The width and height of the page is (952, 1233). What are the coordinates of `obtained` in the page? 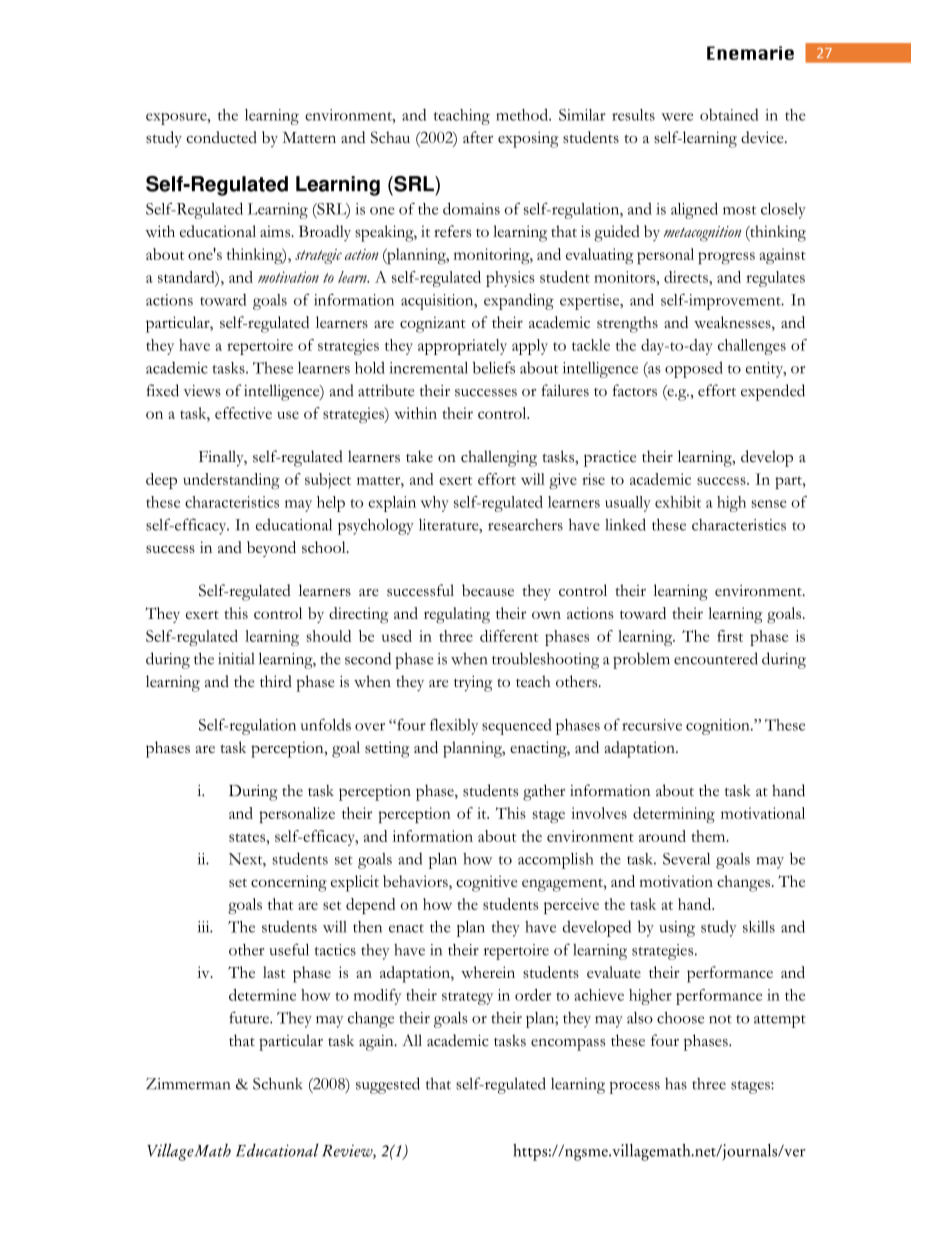 It's located at (729, 115).
